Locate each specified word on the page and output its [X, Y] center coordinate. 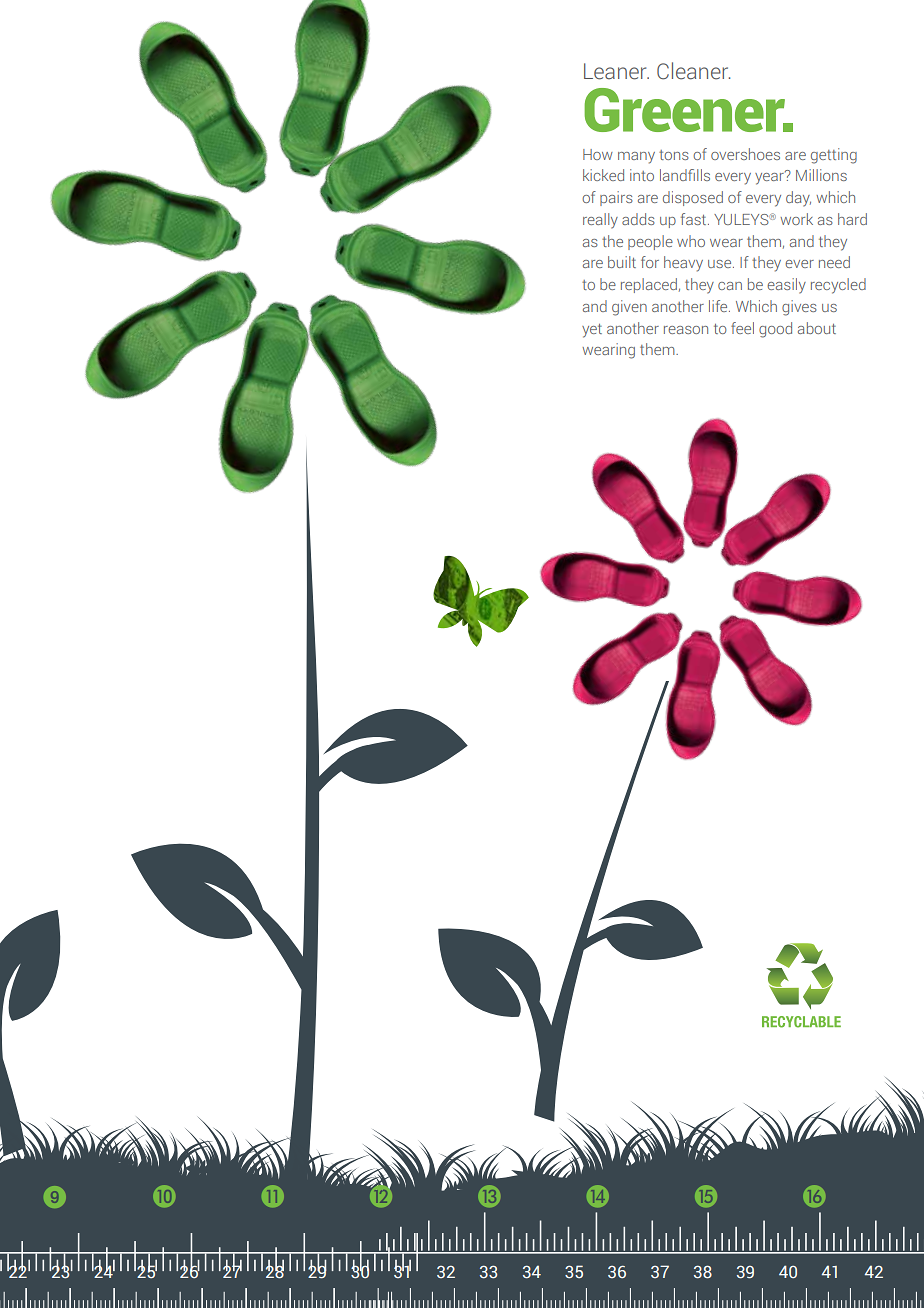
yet [592, 331]
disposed [693, 198]
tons [674, 155]
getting [834, 156]
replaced [649, 285]
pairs [616, 198]
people [650, 242]
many [636, 158]
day [798, 199]
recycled [838, 286]
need [834, 262]
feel [742, 328]
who [691, 241]
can [730, 286]
